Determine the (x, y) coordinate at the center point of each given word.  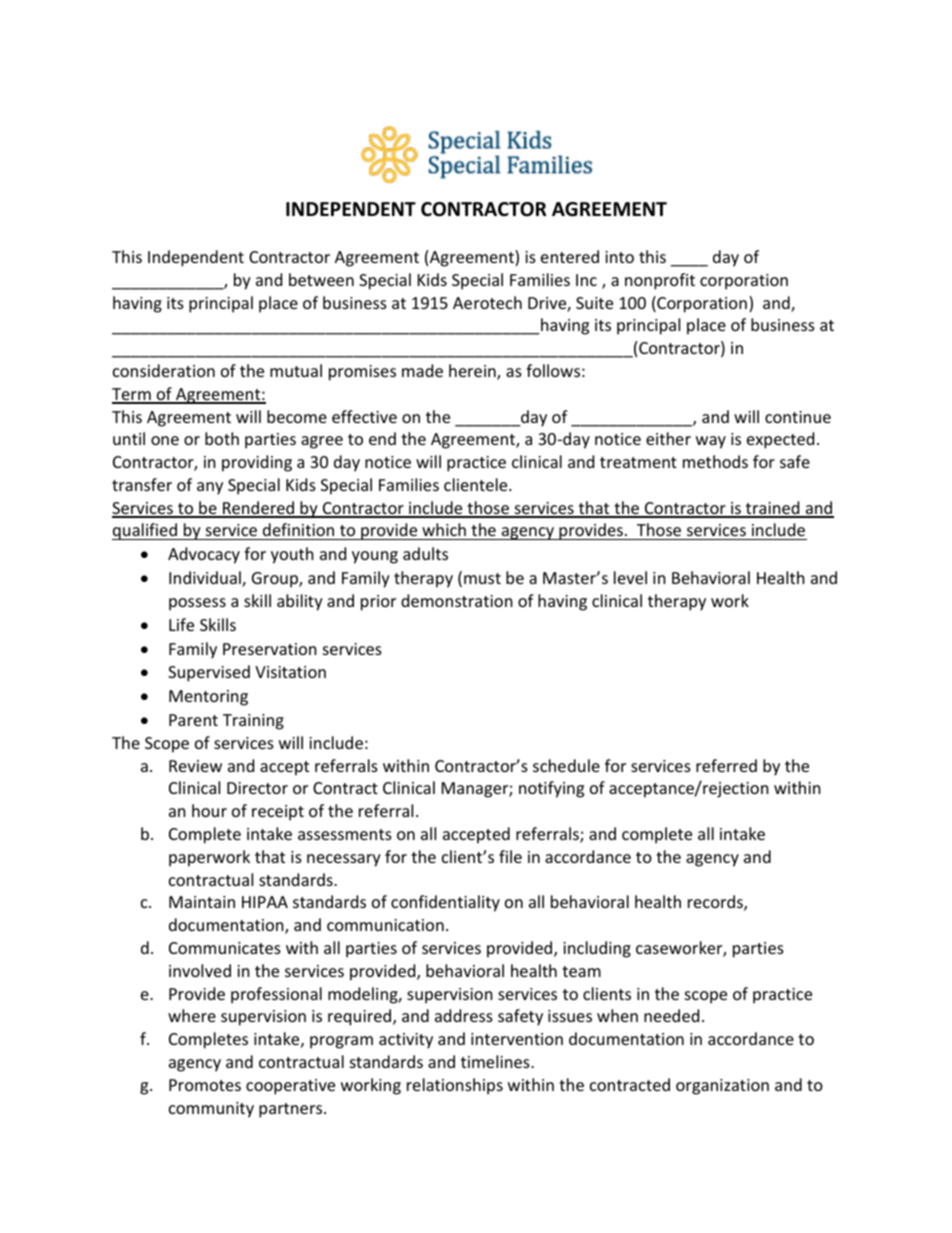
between (321, 279)
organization (722, 1087)
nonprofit (660, 281)
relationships (455, 1086)
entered (570, 256)
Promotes (205, 1085)
